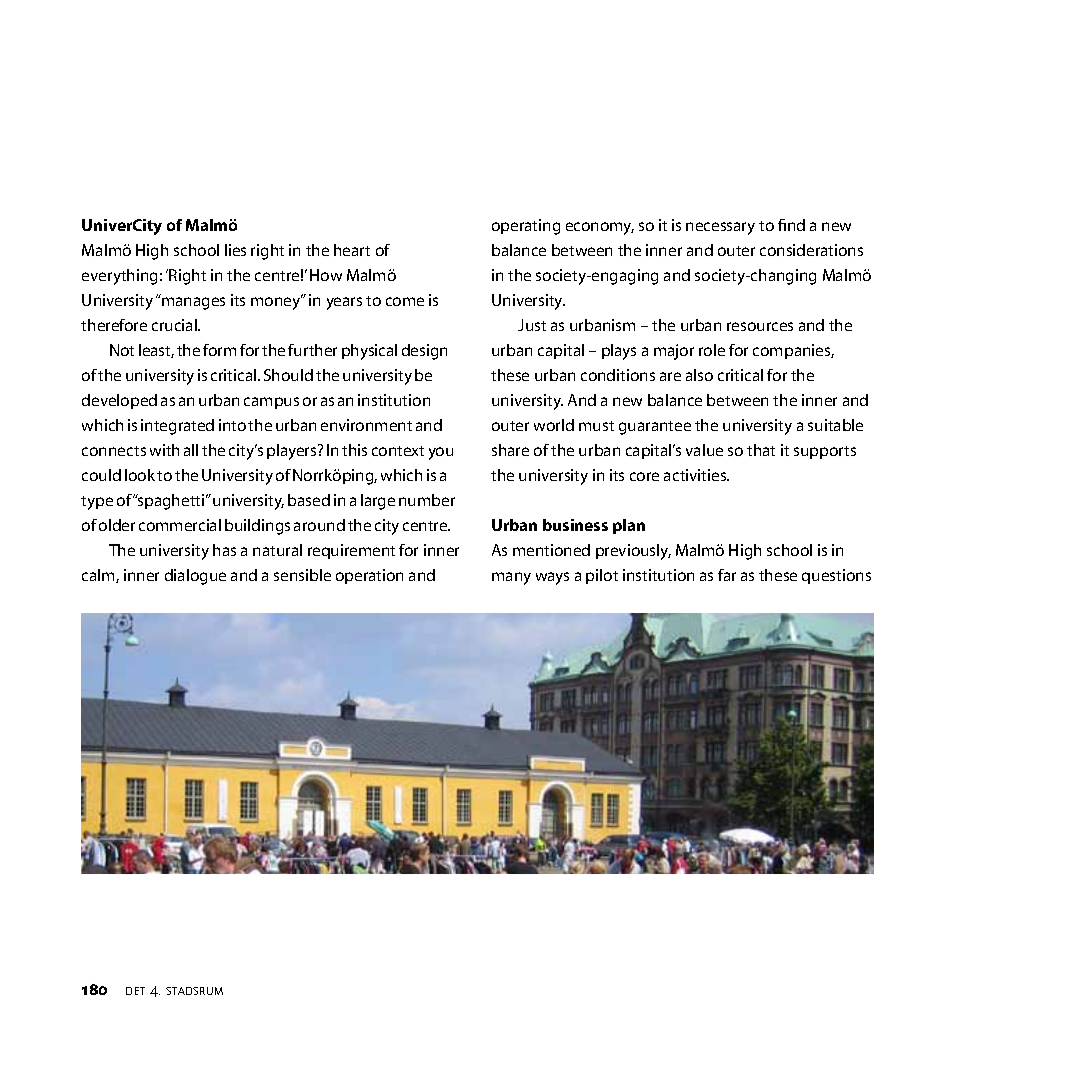  I want to click on necessary, so click(720, 228).
